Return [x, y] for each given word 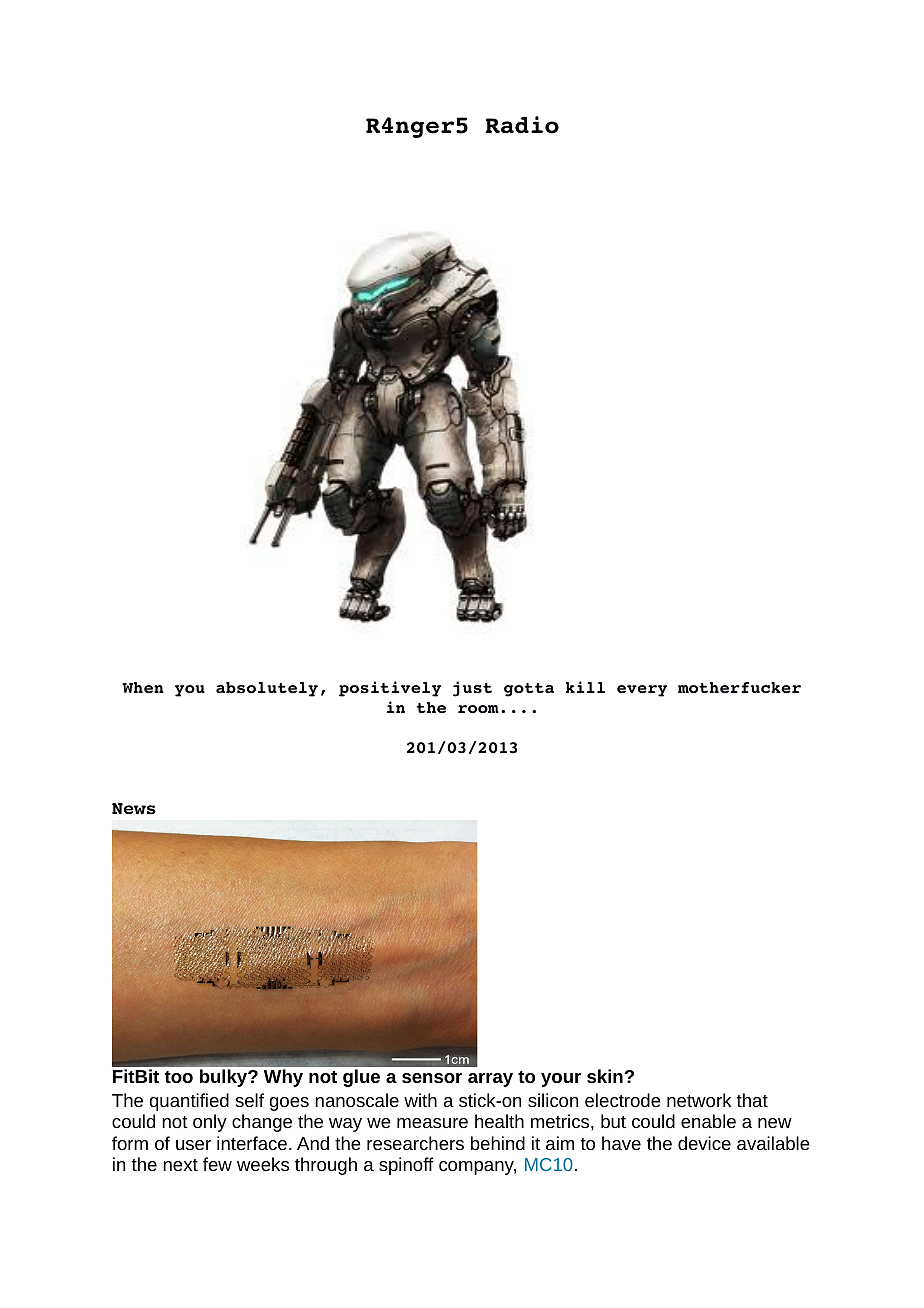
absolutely [267, 689]
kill [585, 687]
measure [432, 1123]
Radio [522, 125]
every [642, 691]
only [210, 1123]
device [704, 1143]
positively [390, 689]
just [472, 689]
